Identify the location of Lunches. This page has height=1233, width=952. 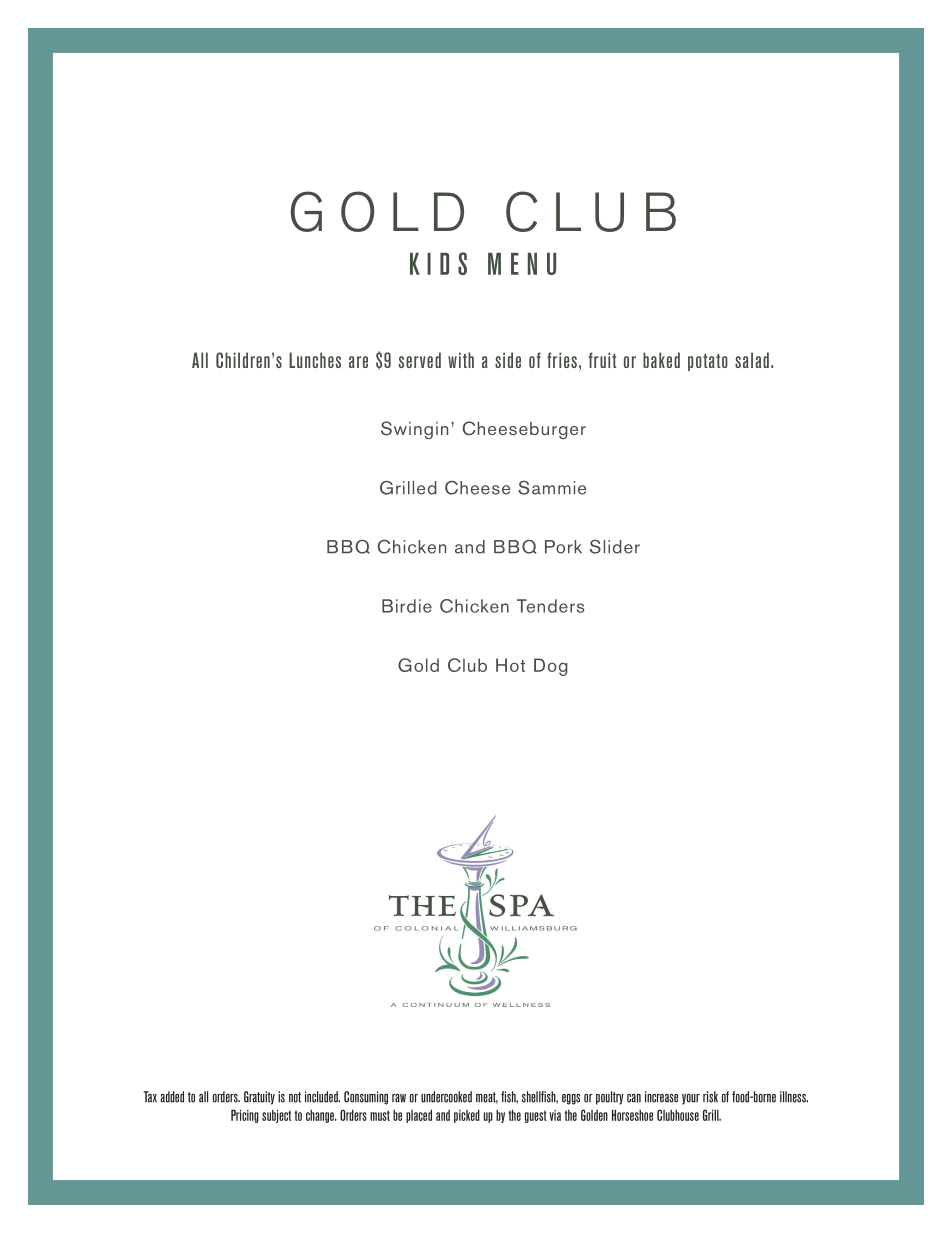
(315, 360).
